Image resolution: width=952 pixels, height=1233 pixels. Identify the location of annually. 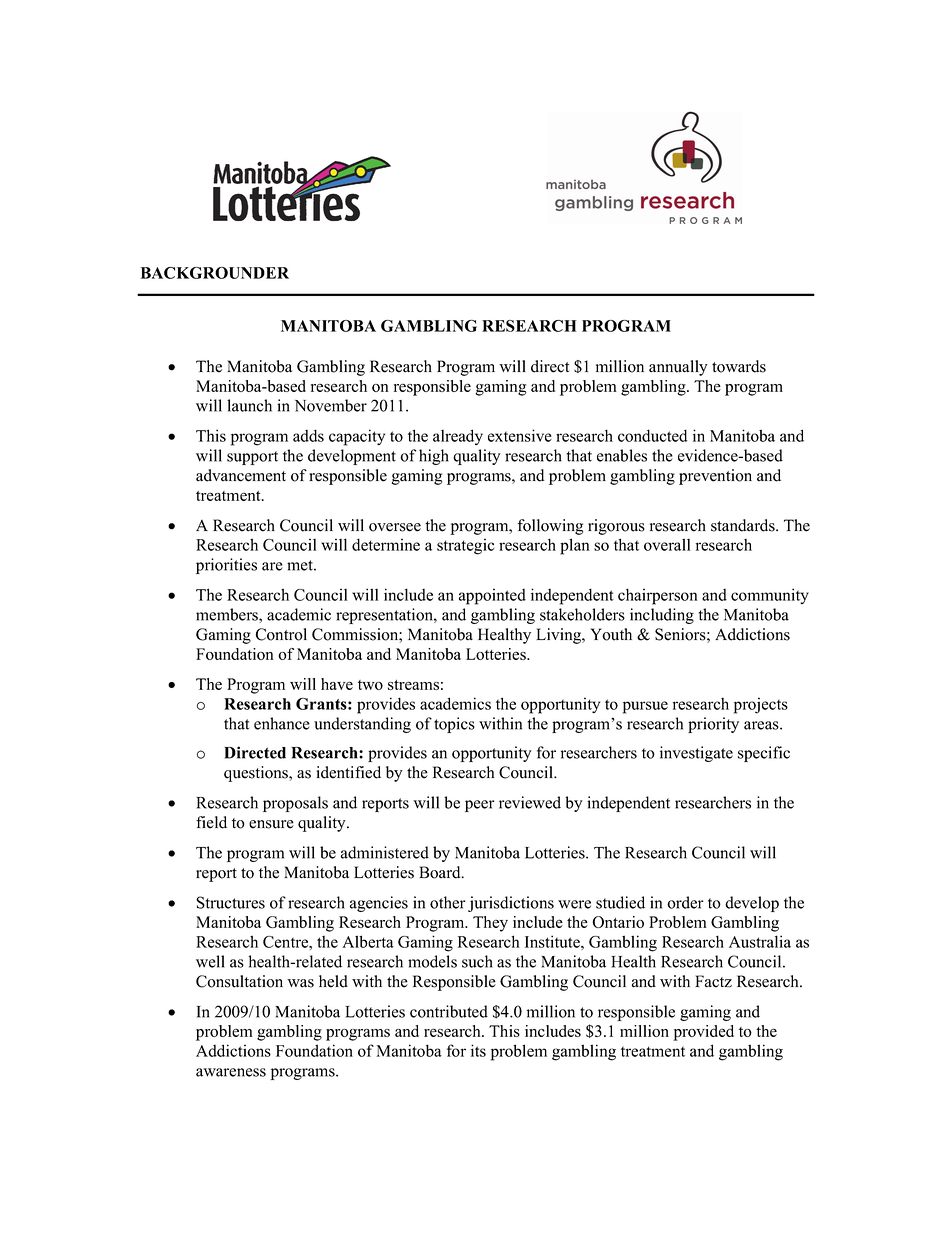
(678, 368).
